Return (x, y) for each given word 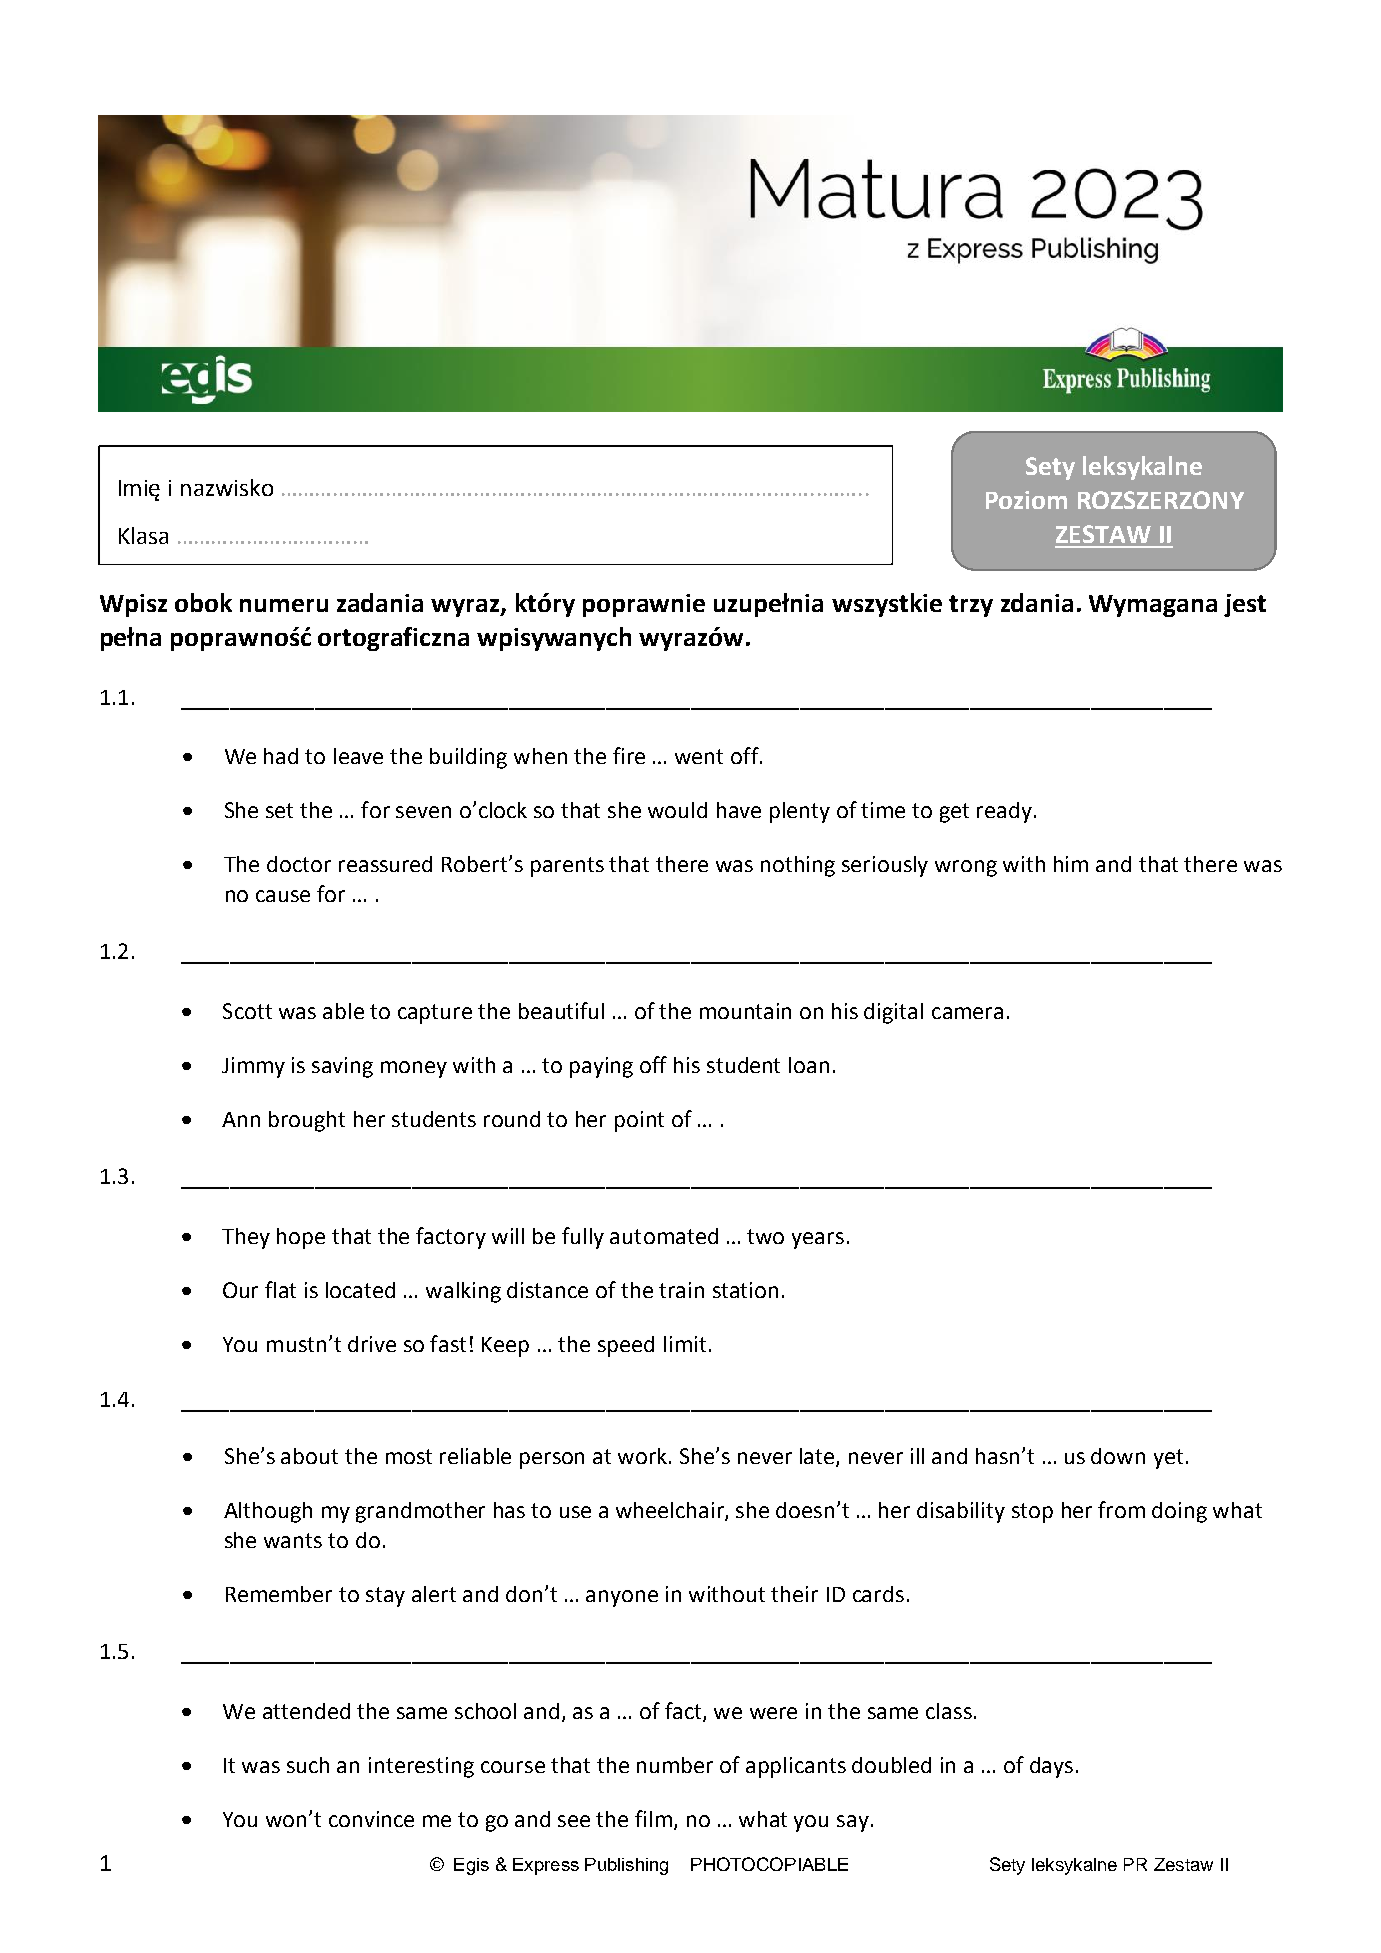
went (699, 756)
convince (371, 1819)
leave (358, 756)
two (765, 1236)
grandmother (420, 1512)
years (818, 1240)
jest (1245, 605)
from (1121, 1509)
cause (283, 896)
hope (301, 1238)
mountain (745, 1011)
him (1071, 864)
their (794, 1594)
